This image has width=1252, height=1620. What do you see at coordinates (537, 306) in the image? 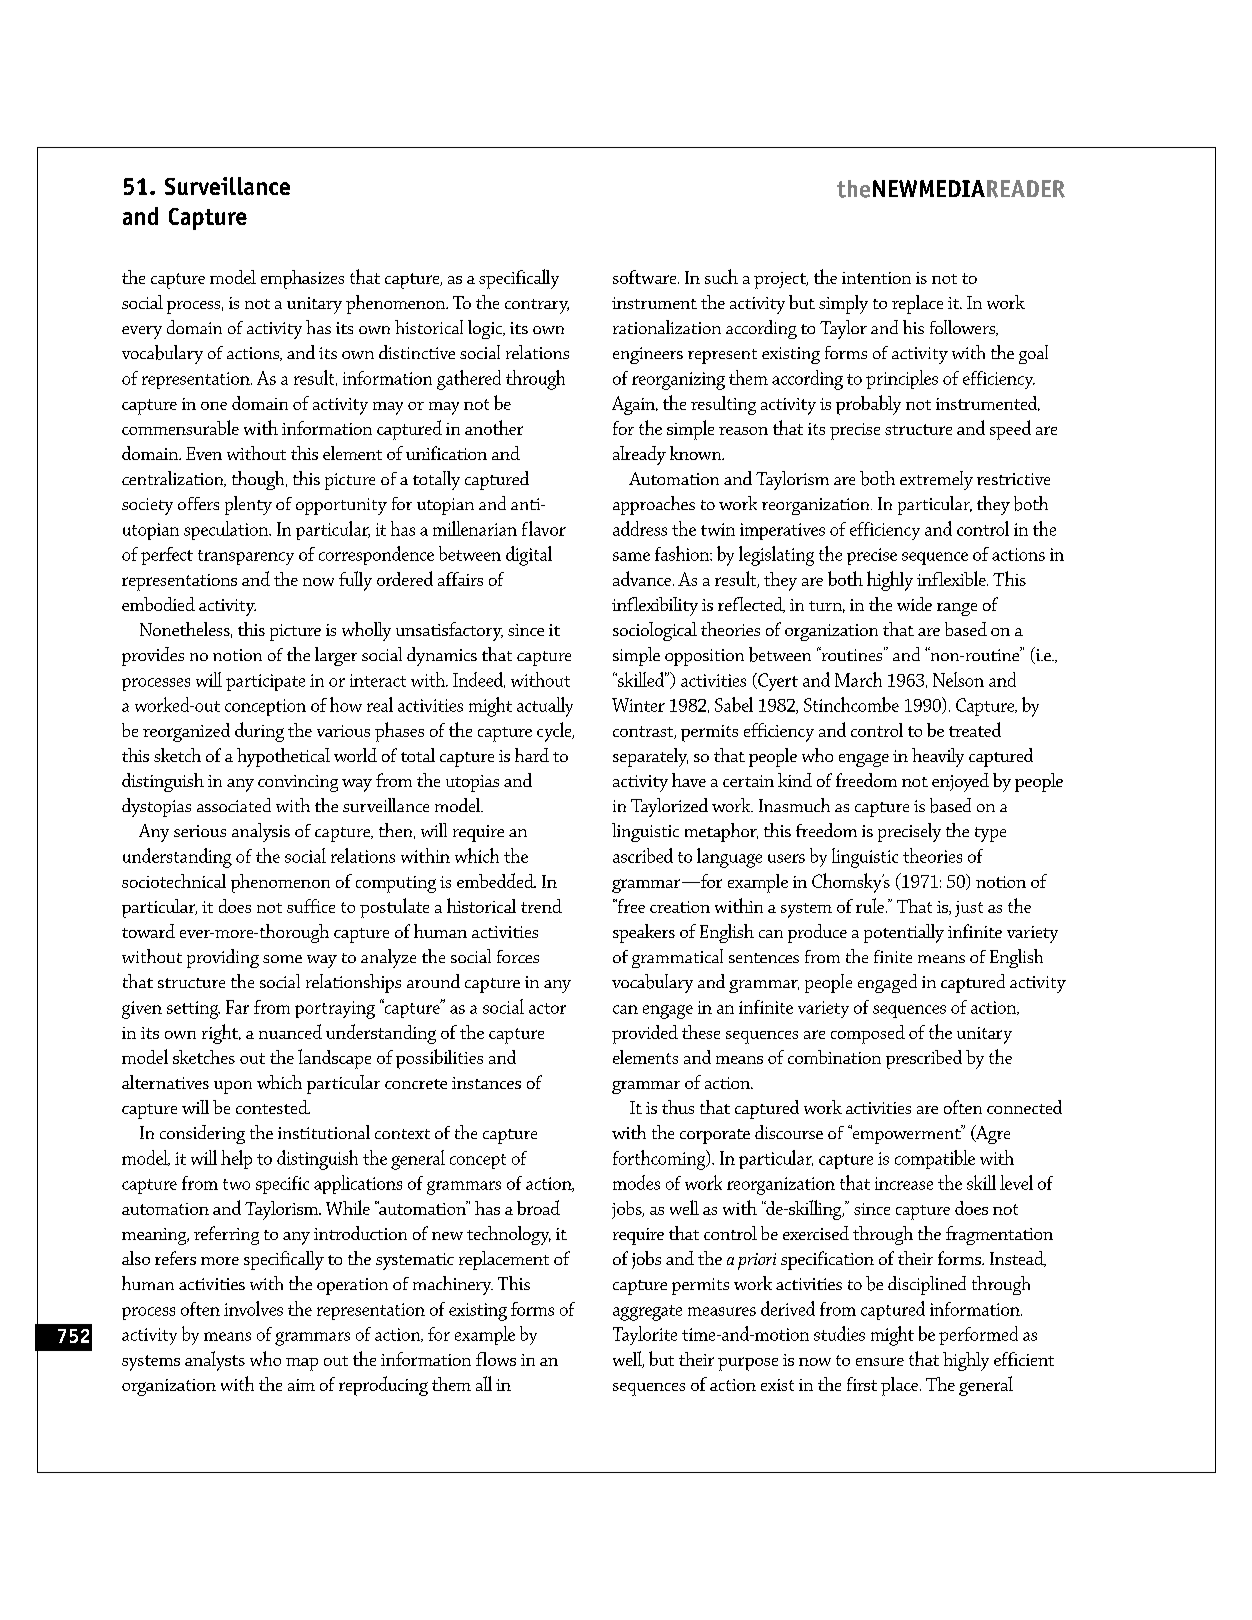
I see `contrary` at bounding box center [537, 306].
